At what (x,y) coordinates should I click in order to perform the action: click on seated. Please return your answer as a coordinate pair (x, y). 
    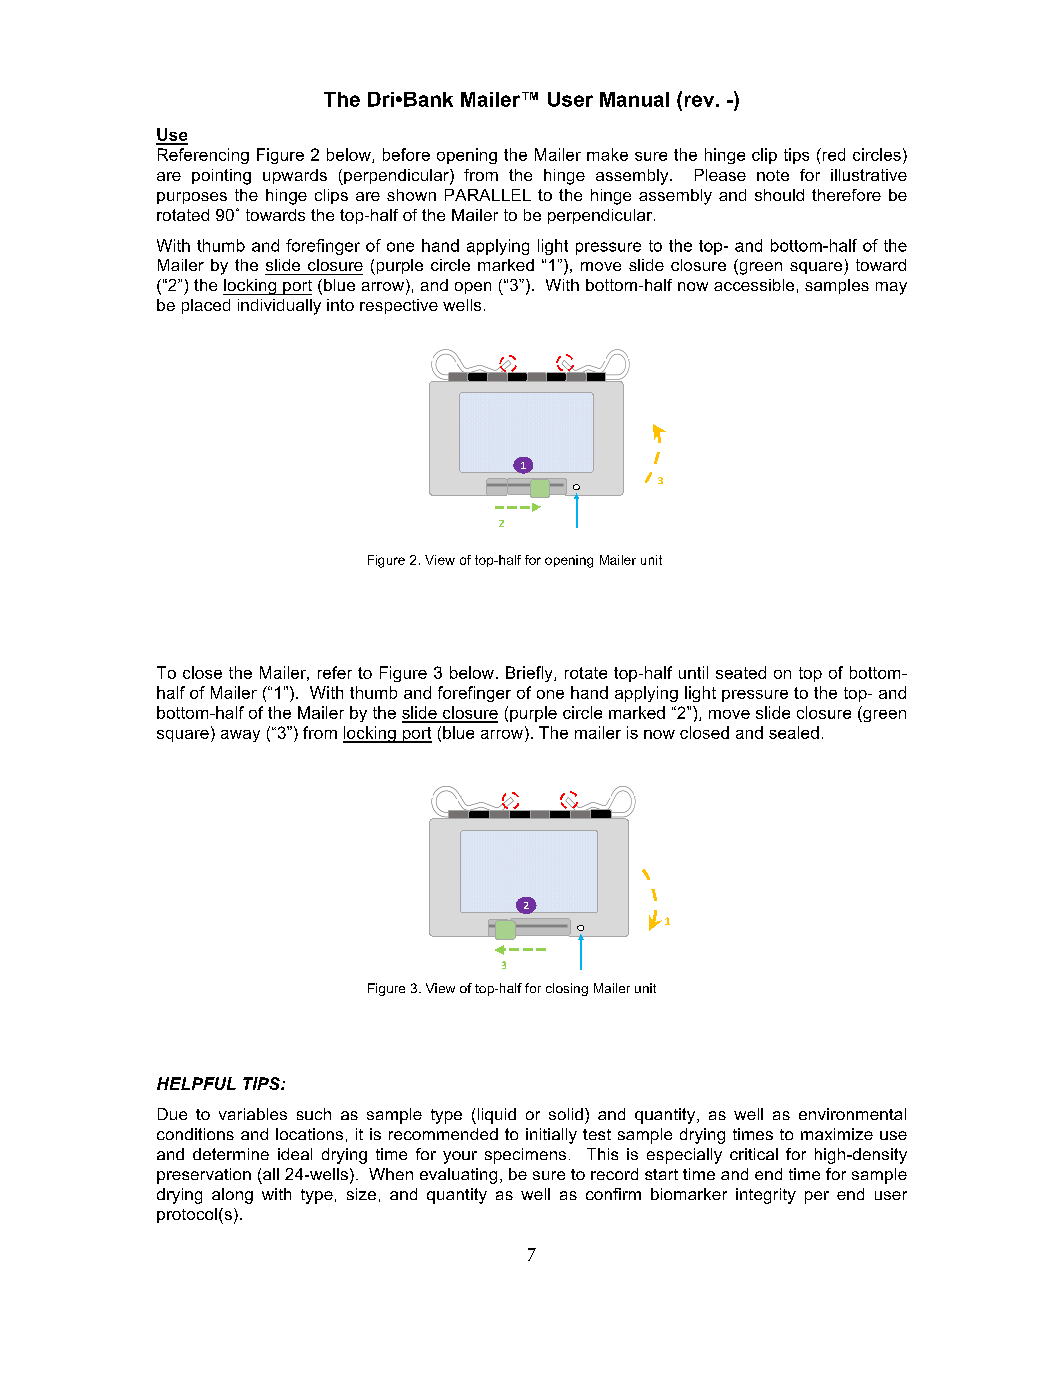
    Looking at the image, I should click on (741, 672).
